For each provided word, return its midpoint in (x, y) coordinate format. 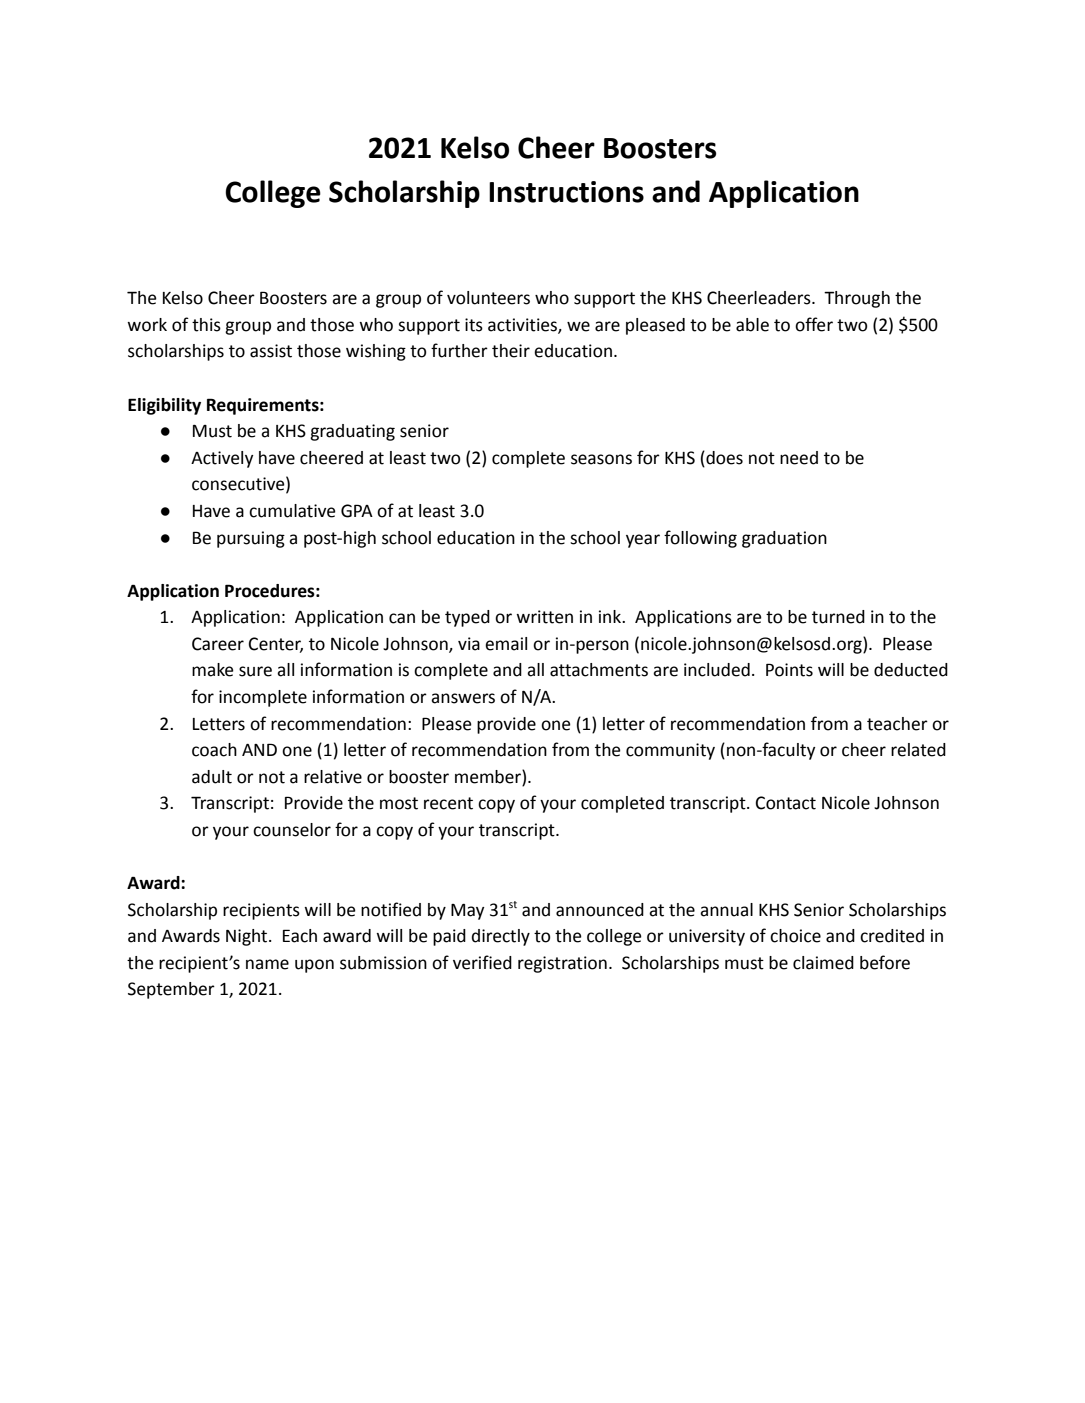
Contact (786, 803)
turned (838, 617)
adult (212, 777)
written (544, 617)
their (511, 351)
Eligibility (164, 406)
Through (857, 299)
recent (448, 803)
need (799, 458)
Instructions (566, 192)
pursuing (251, 539)
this (206, 325)
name (267, 964)
